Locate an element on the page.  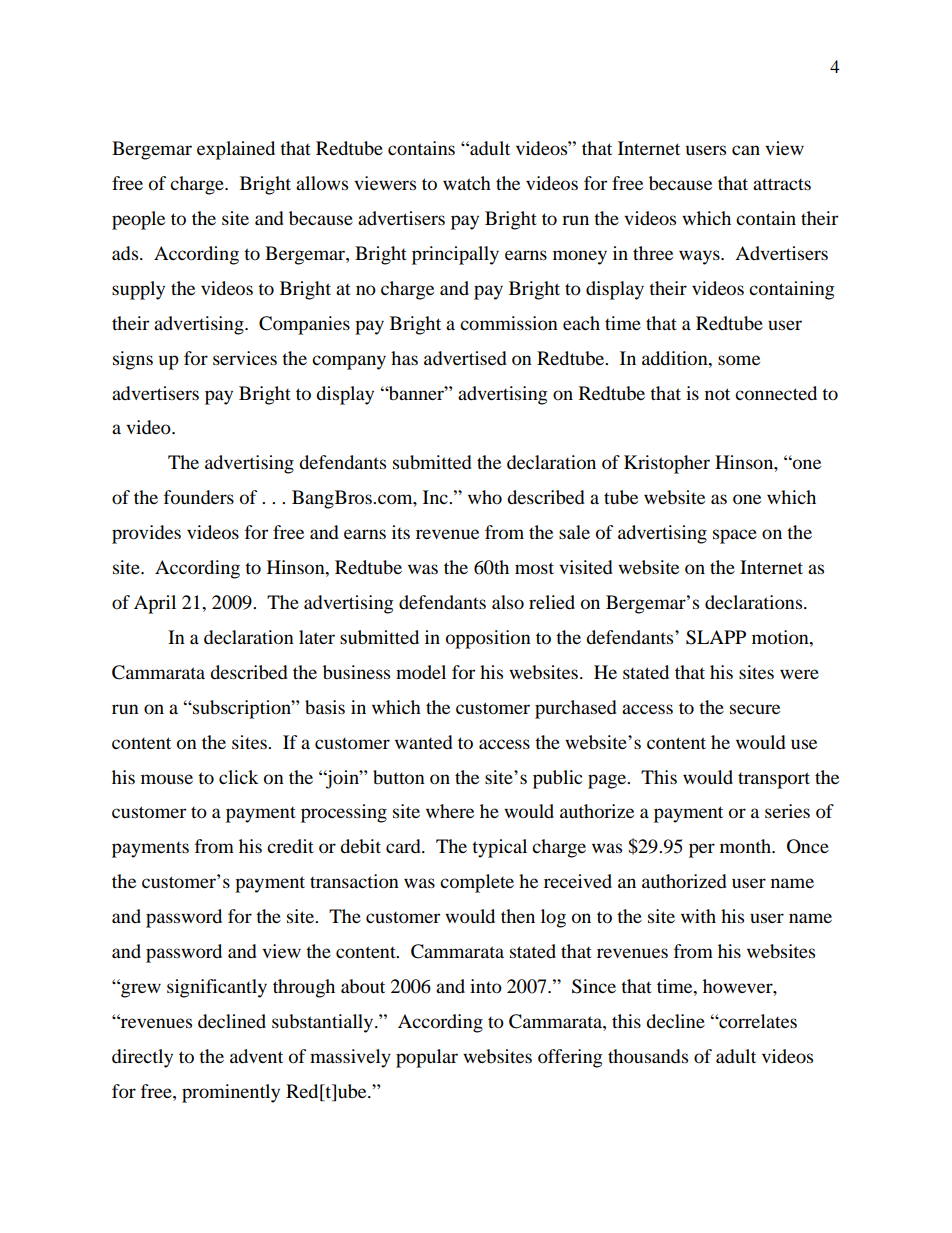
were is located at coordinates (799, 674).
